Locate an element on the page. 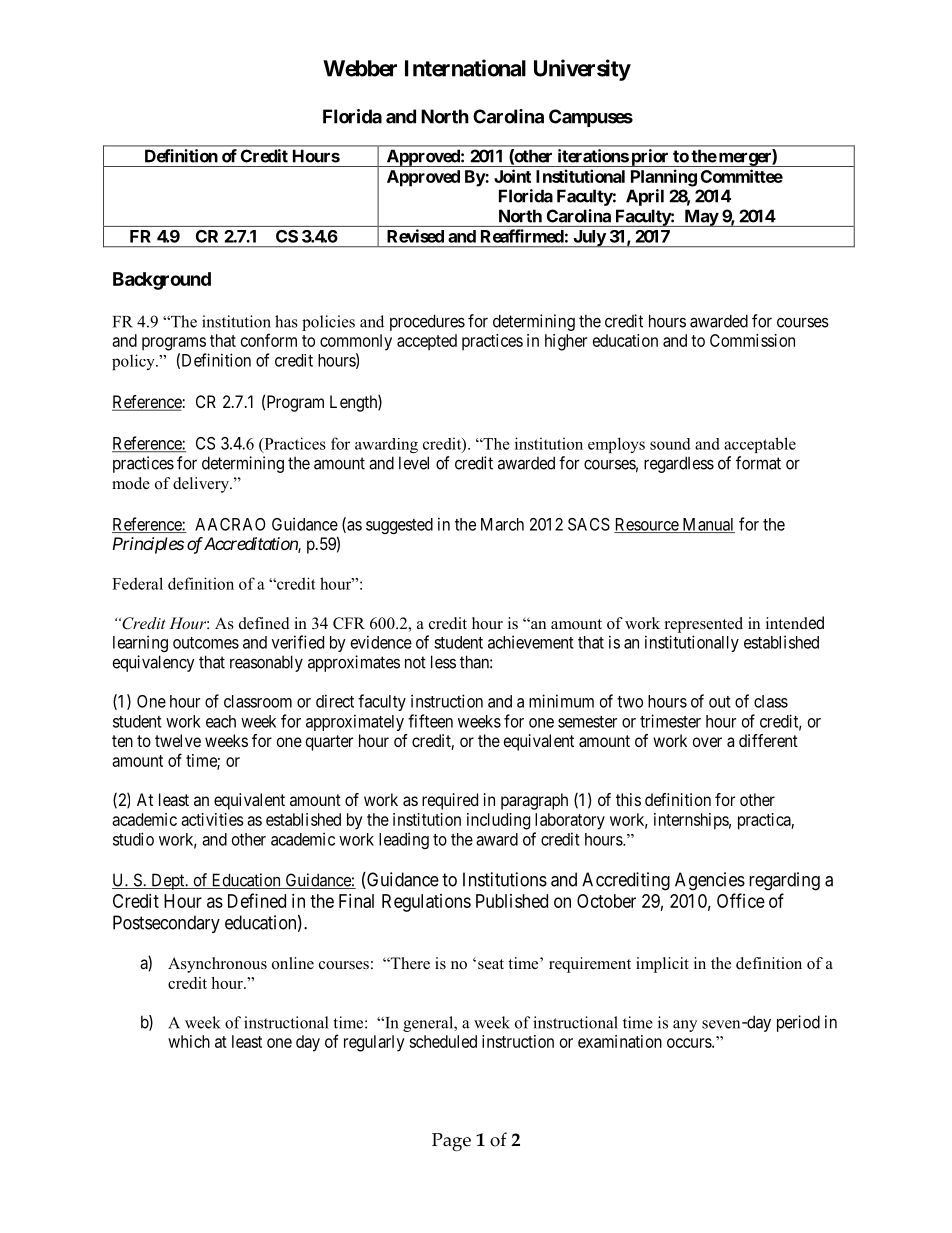 The image size is (952, 1233). Commission is located at coordinates (752, 340).
